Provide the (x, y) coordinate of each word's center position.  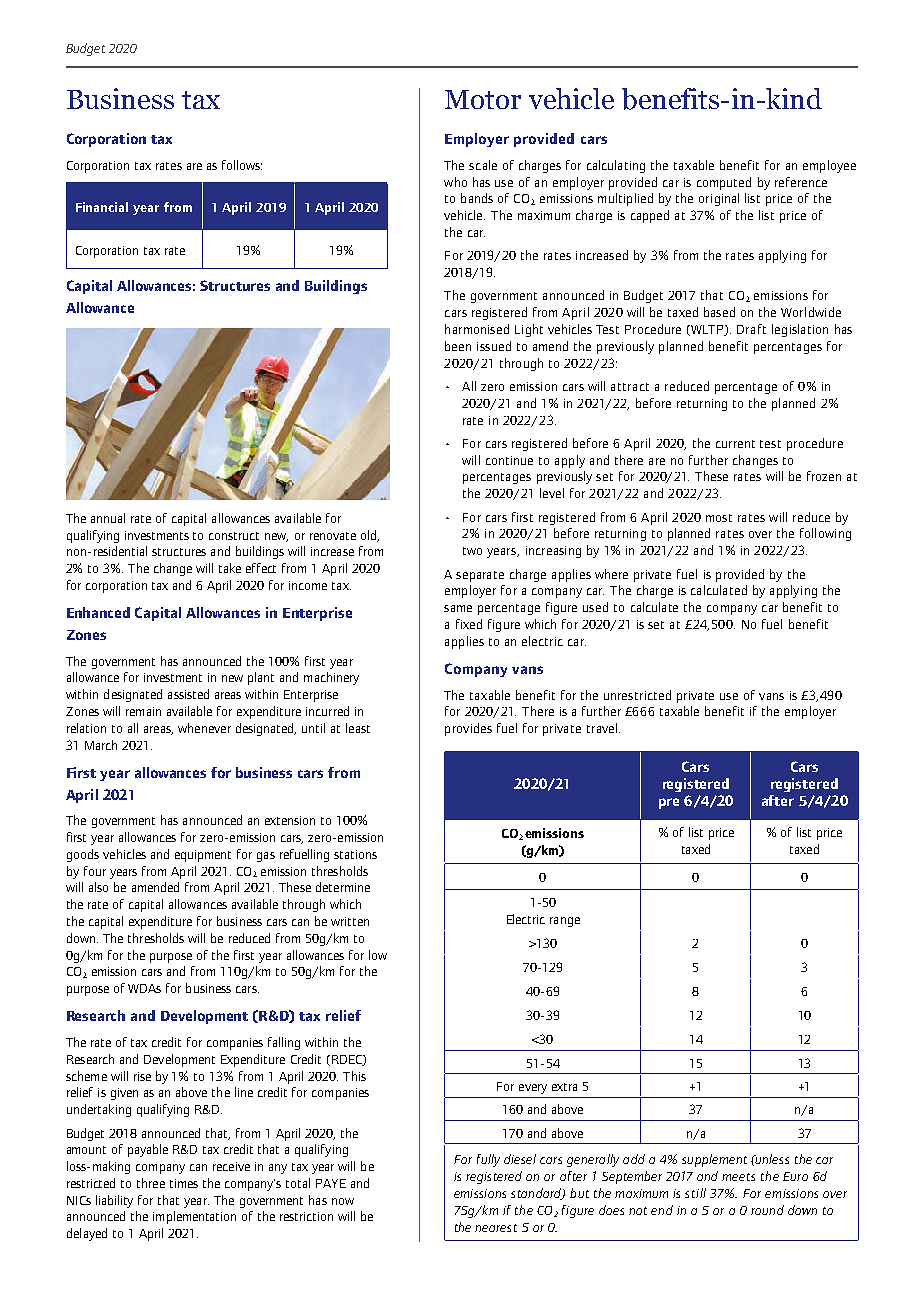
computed (724, 183)
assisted (188, 694)
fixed (469, 624)
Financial (102, 207)
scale (483, 165)
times (184, 1183)
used (595, 607)
